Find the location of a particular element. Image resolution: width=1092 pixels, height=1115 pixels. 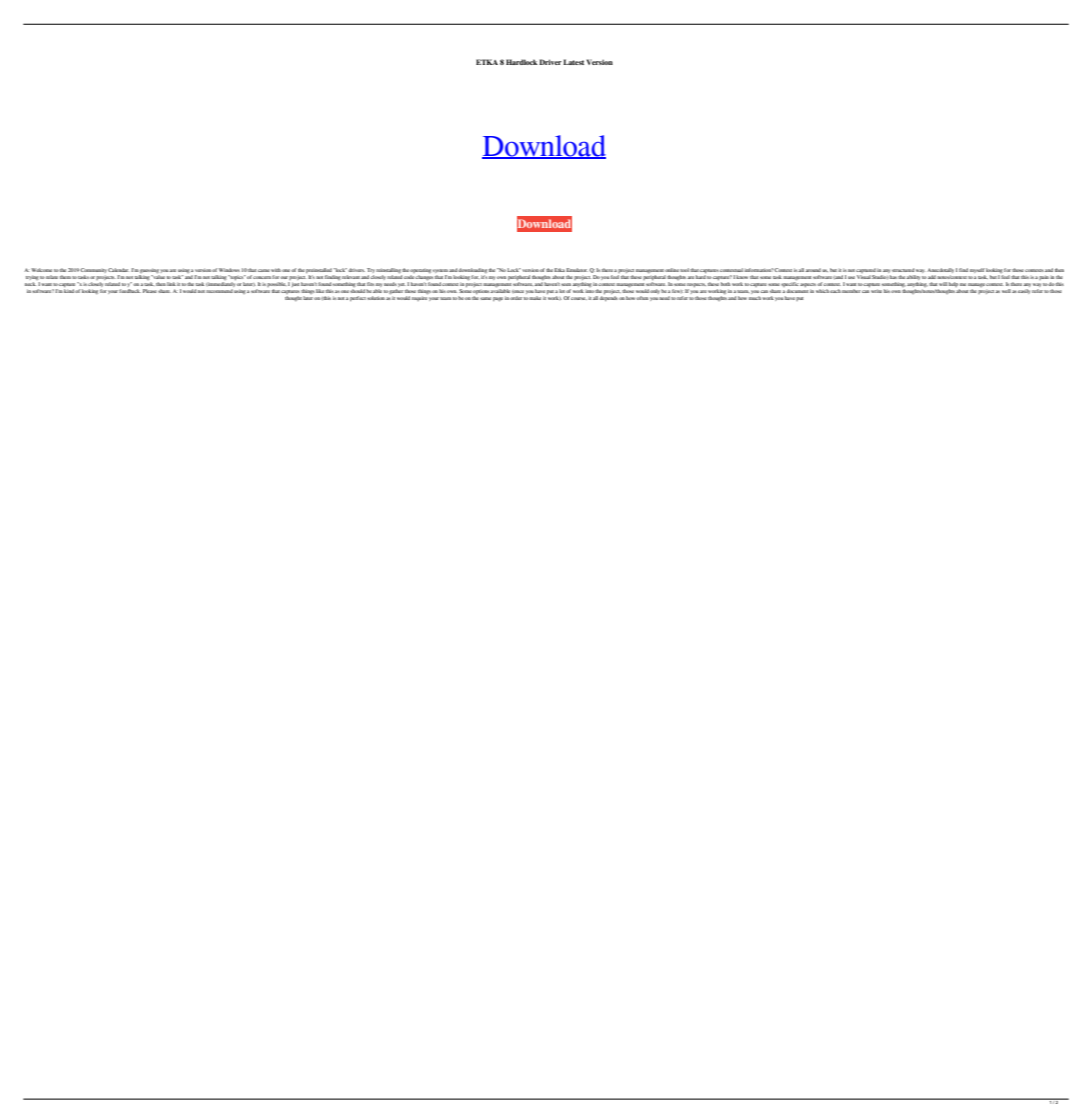

Emulator is located at coordinates (577, 270).
